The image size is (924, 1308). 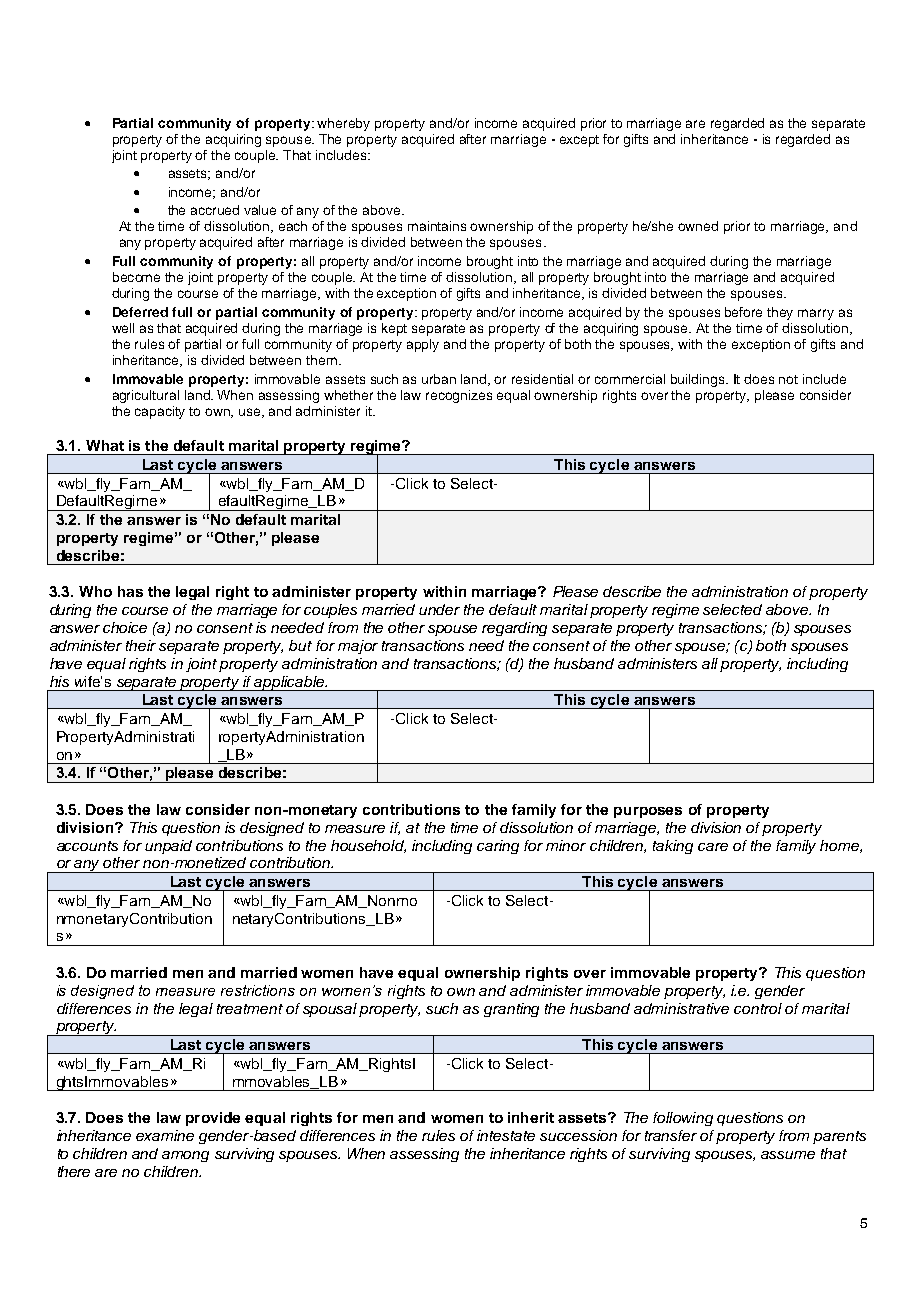 What do you see at coordinates (215, 210) in the screenshot?
I see `accrued` at bounding box center [215, 210].
